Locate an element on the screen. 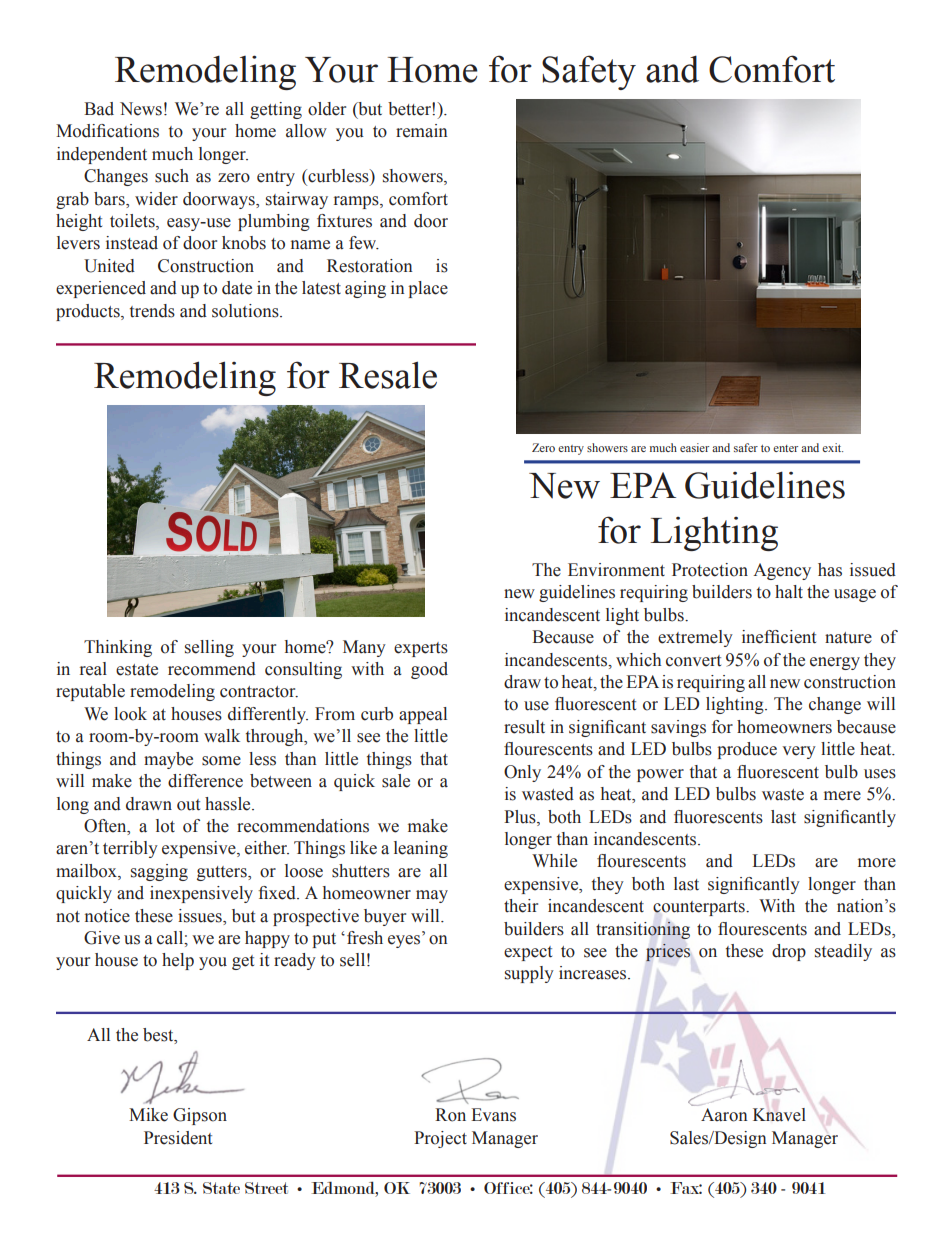 The height and width of the screenshot is (1233, 952). inefficient is located at coordinates (779, 637).
